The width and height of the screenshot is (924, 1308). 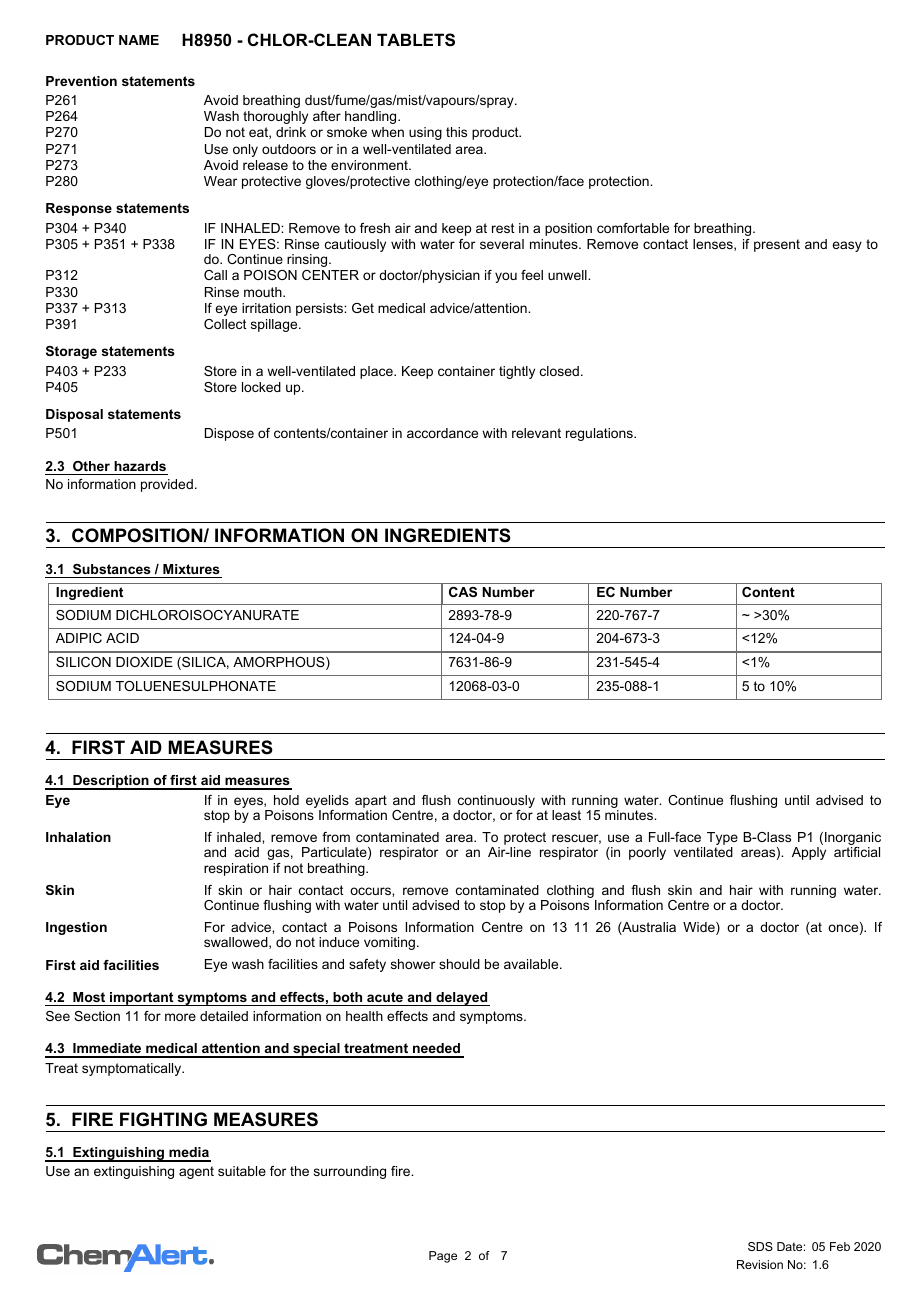 I want to click on CAS, so click(x=463, y=592).
